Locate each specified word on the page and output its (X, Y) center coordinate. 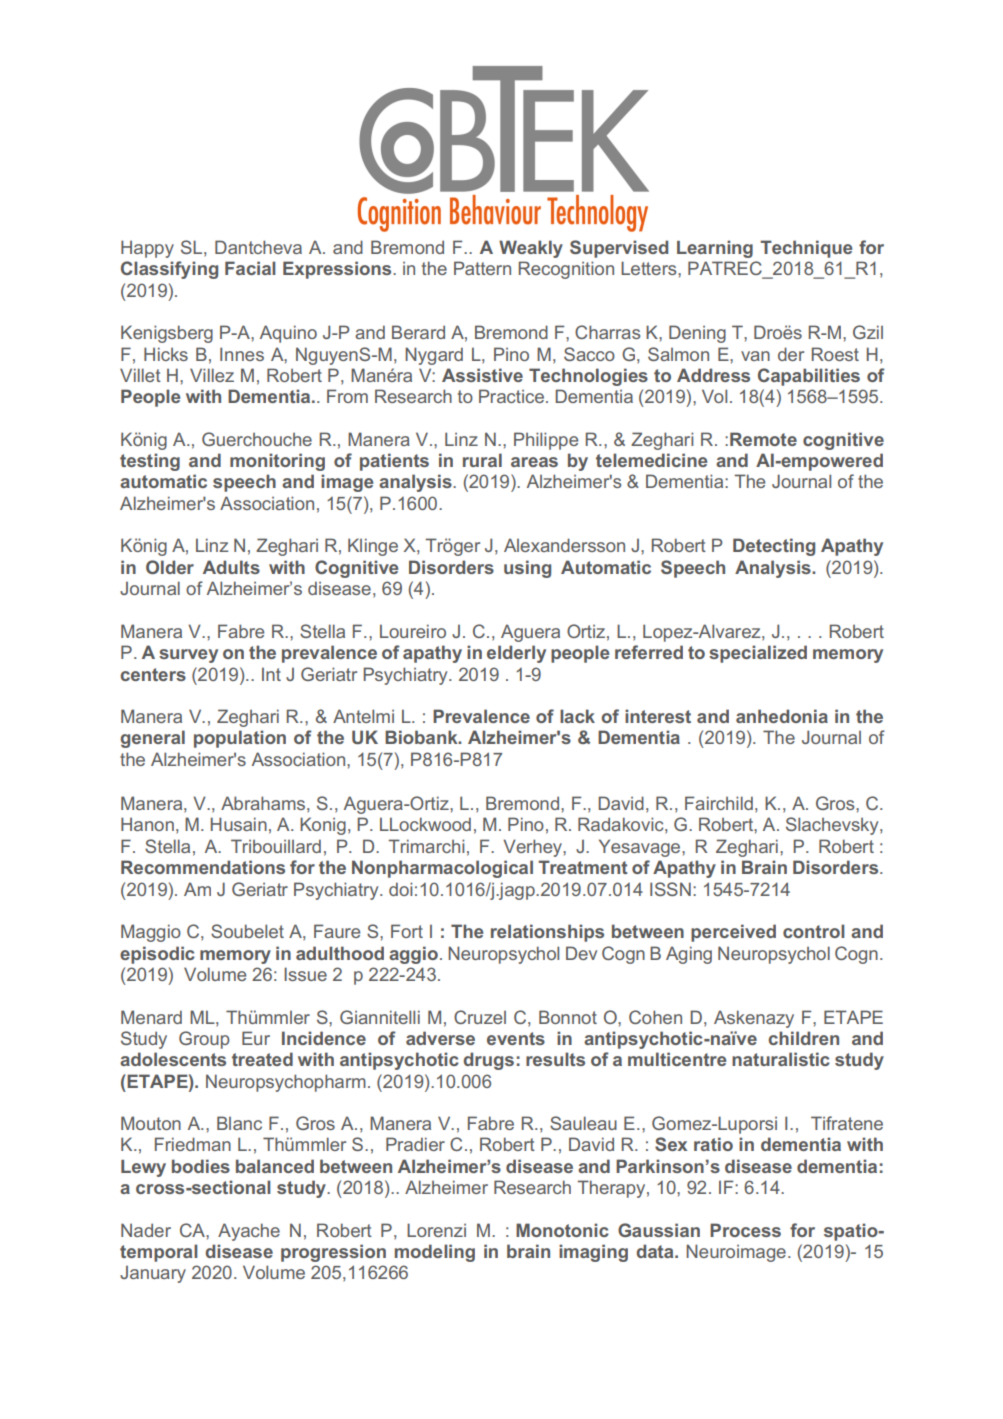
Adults (231, 567)
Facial (250, 268)
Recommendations (203, 867)
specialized (758, 654)
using (527, 569)
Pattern (482, 268)
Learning (715, 249)
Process (745, 1230)
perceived (733, 933)
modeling (435, 1253)
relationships (547, 933)
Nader (146, 1230)
